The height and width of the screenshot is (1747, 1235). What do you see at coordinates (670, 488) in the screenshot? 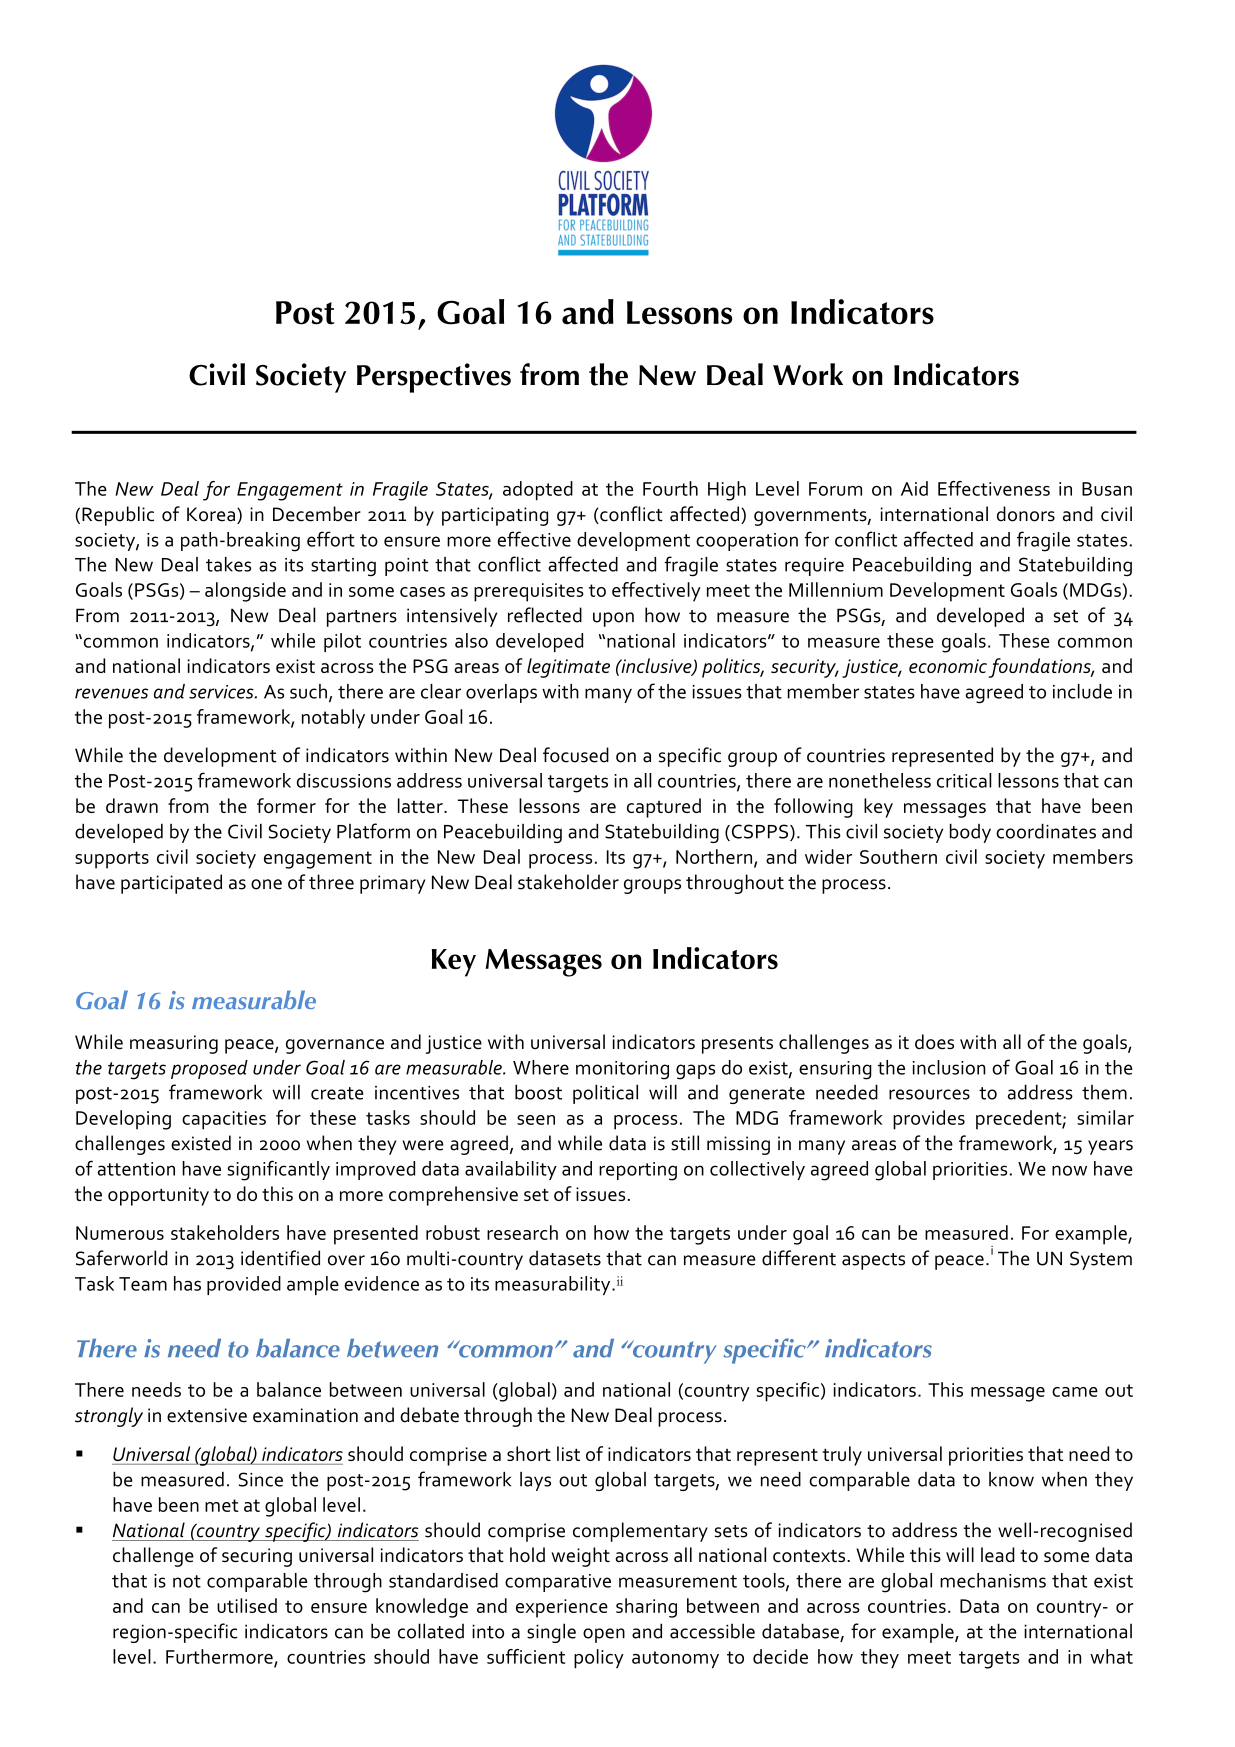
I see `Fourth` at bounding box center [670, 488].
